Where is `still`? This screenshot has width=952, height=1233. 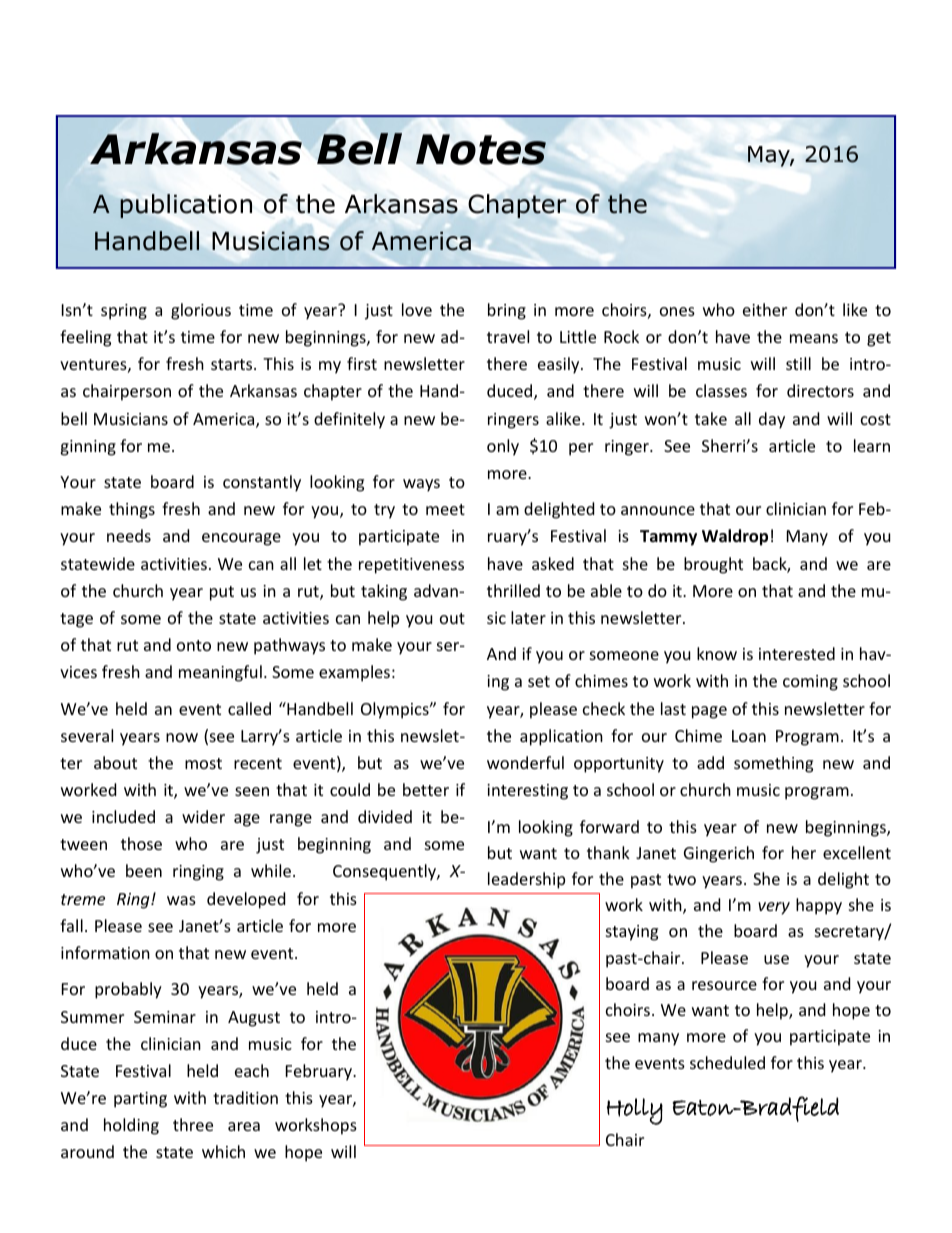
still is located at coordinates (798, 363).
